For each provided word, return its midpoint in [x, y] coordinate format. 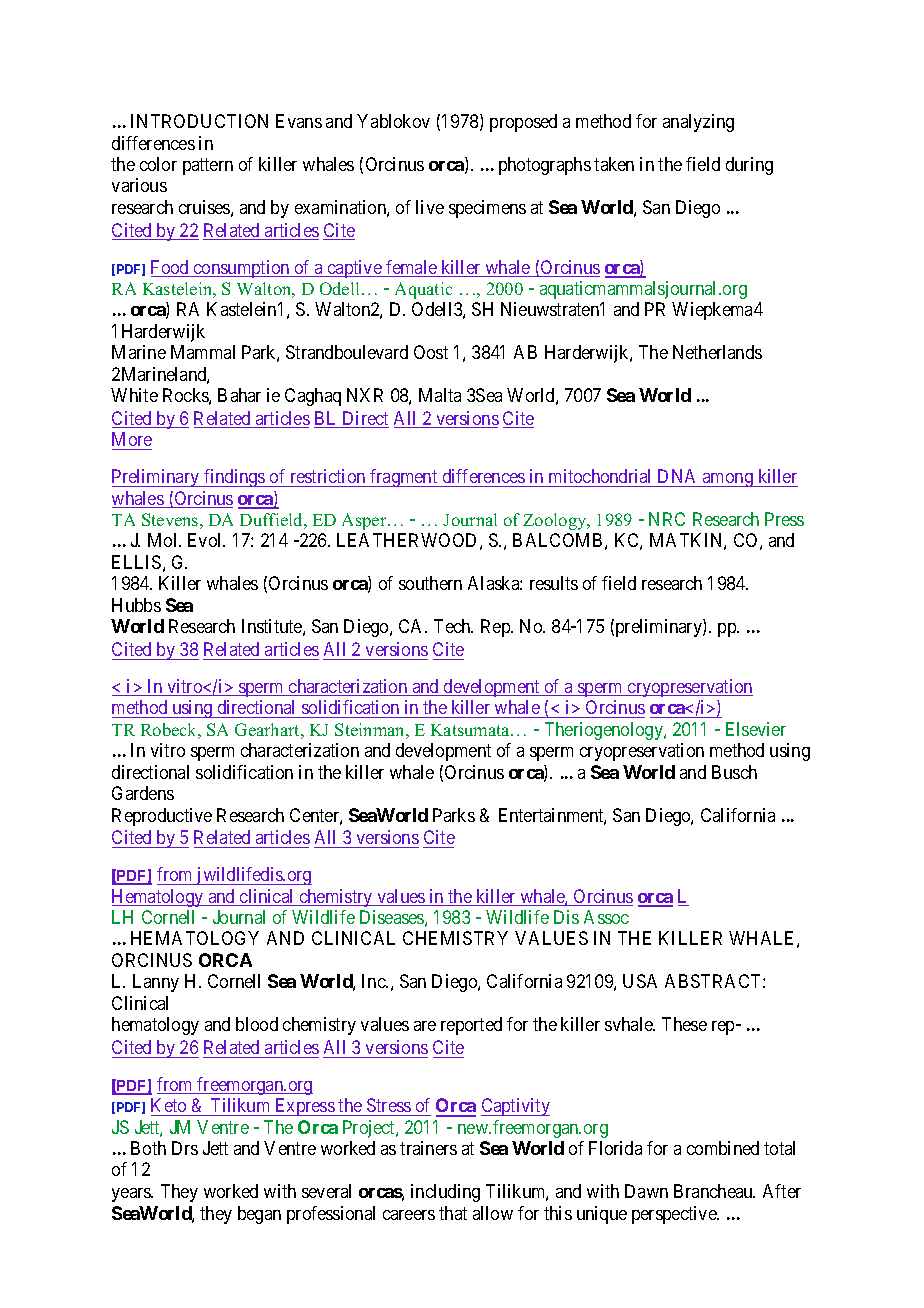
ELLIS [136, 562]
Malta [440, 395]
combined [723, 1148]
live [430, 207]
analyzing [698, 123]
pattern [208, 166]
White [134, 395]
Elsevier [756, 729]
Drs [185, 1148]
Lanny [156, 983]
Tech [453, 626]
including [445, 1193]
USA [640, 981]
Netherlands [717, 352]
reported [471, 1026]
